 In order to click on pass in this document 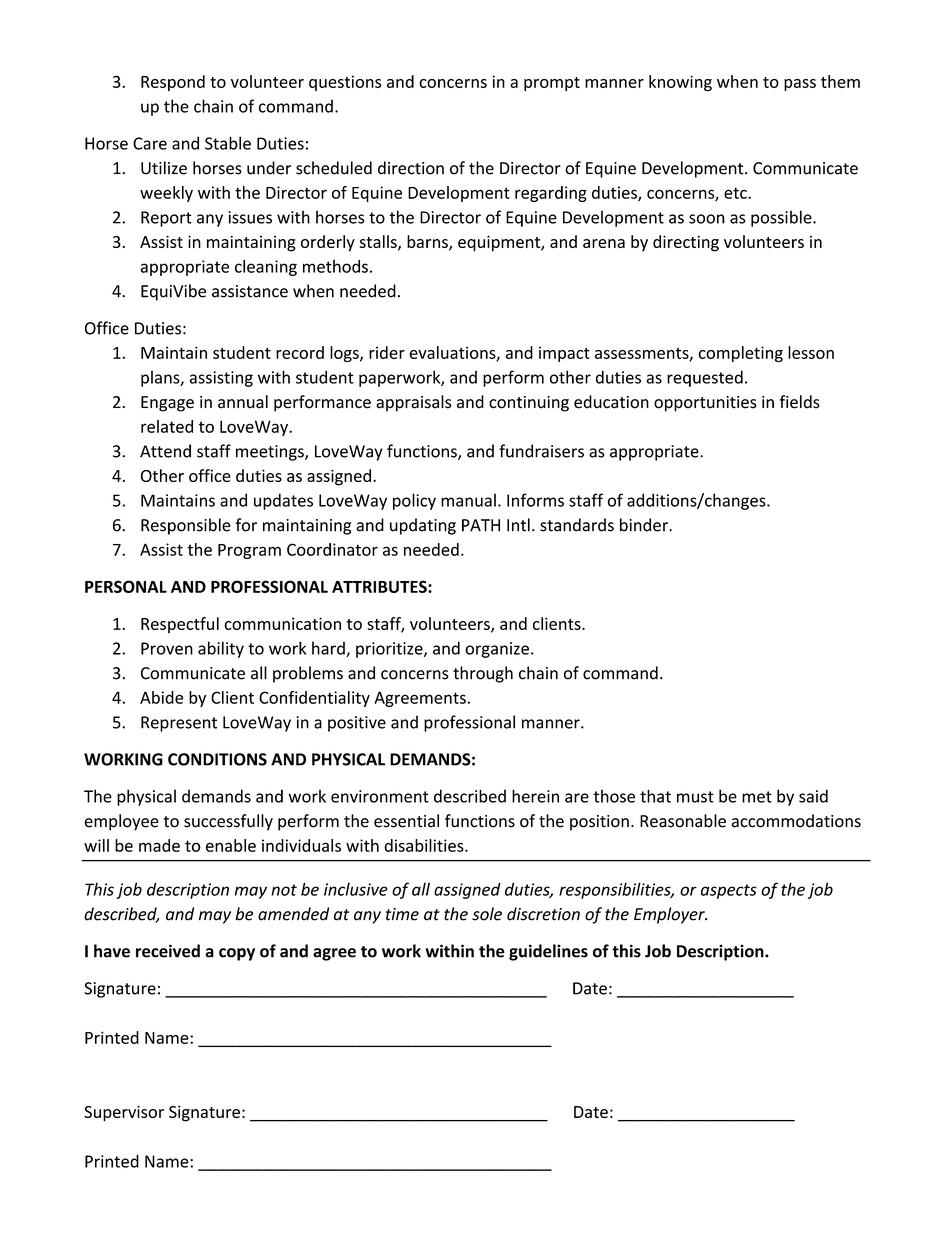, I will do `click(800, 85)`.
